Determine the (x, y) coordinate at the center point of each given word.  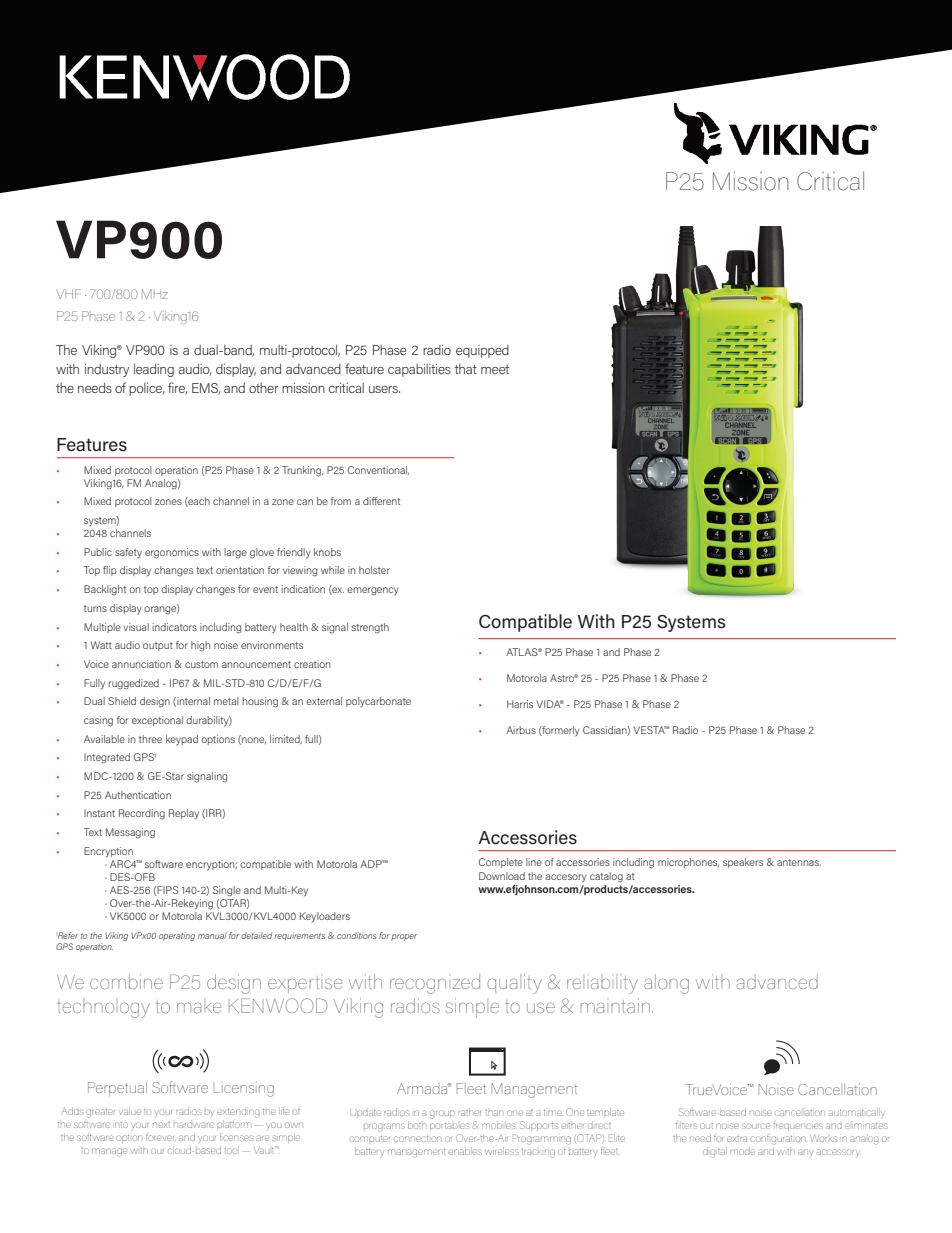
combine (126, 982)
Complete (501, 863)
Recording (142, 814)
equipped (482, 351)
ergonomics (172, 553)
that (465, 369)
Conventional (378, 470)
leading (154, 370)
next (161, 1125)
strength (370, 628)
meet (495, 369)
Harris (520, 704)
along (666, 984)
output (158, 646)
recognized (435, 984)
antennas (799, 862)
